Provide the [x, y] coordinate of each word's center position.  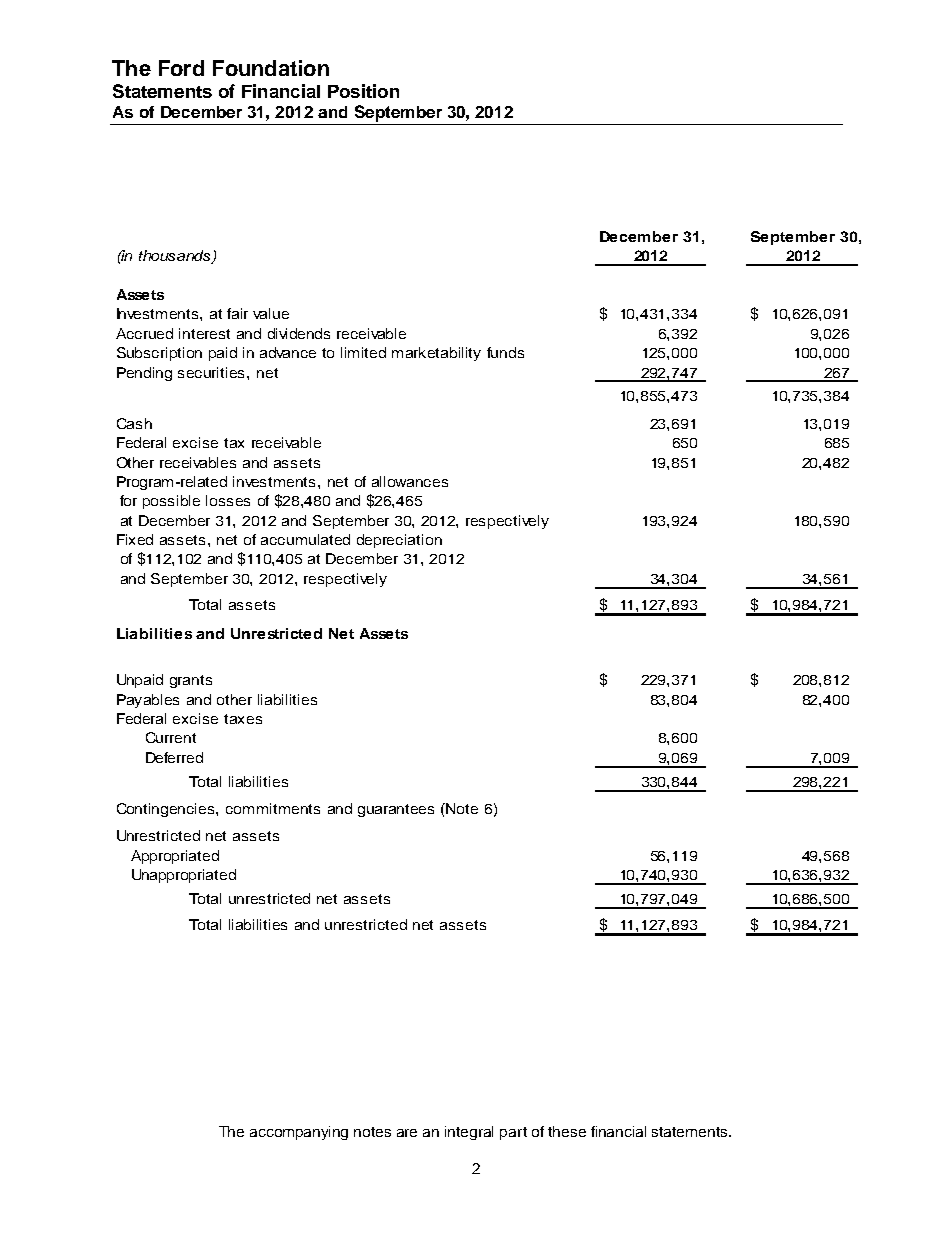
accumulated [305, 539]
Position [363, 91]
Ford [181, 68]
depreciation [399, 541]
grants [191, 681]
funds [505, 352]
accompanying [299, 1133]
